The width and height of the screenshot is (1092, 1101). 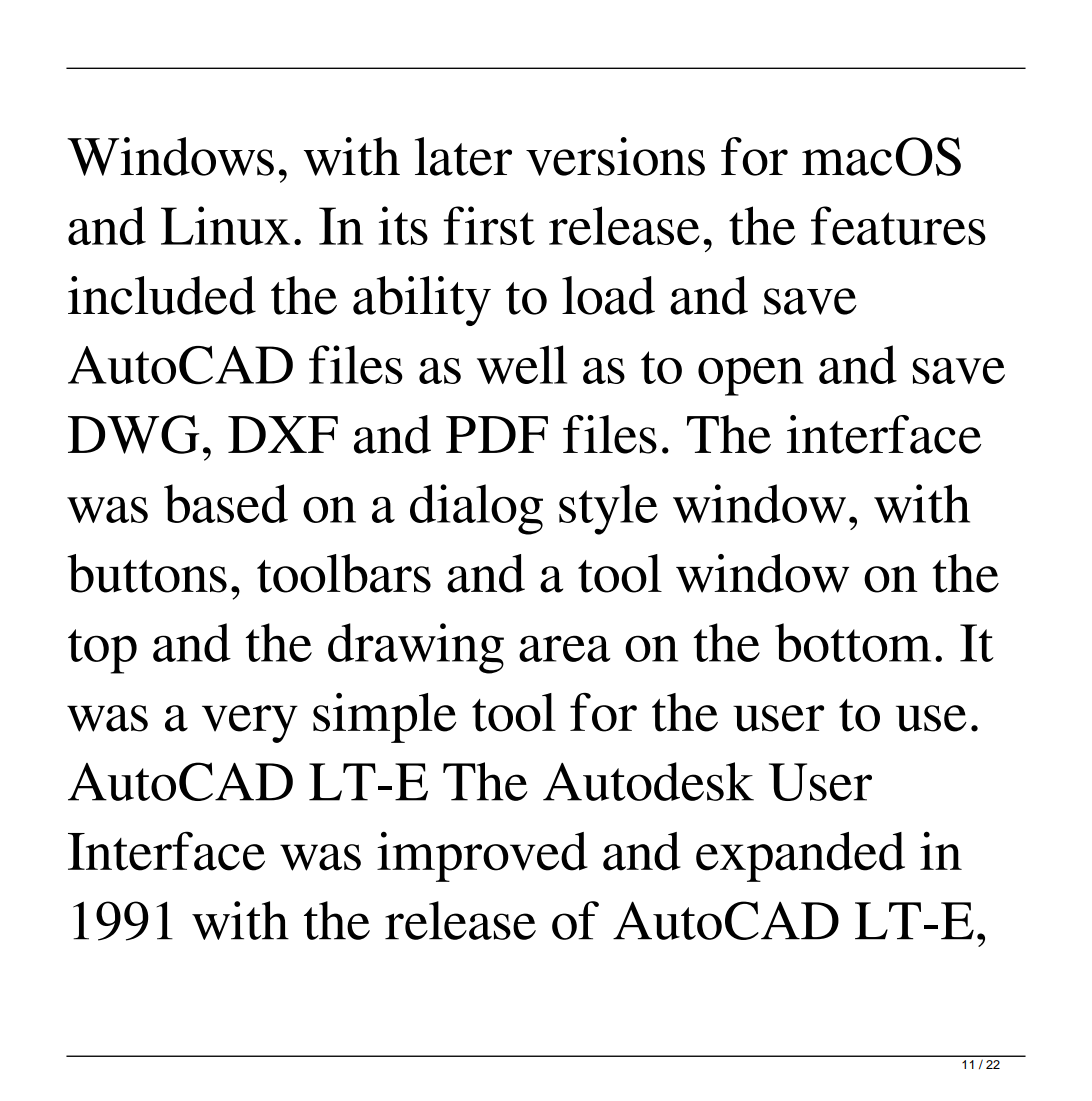 I want to click on area, so click(x=565, y=648).
